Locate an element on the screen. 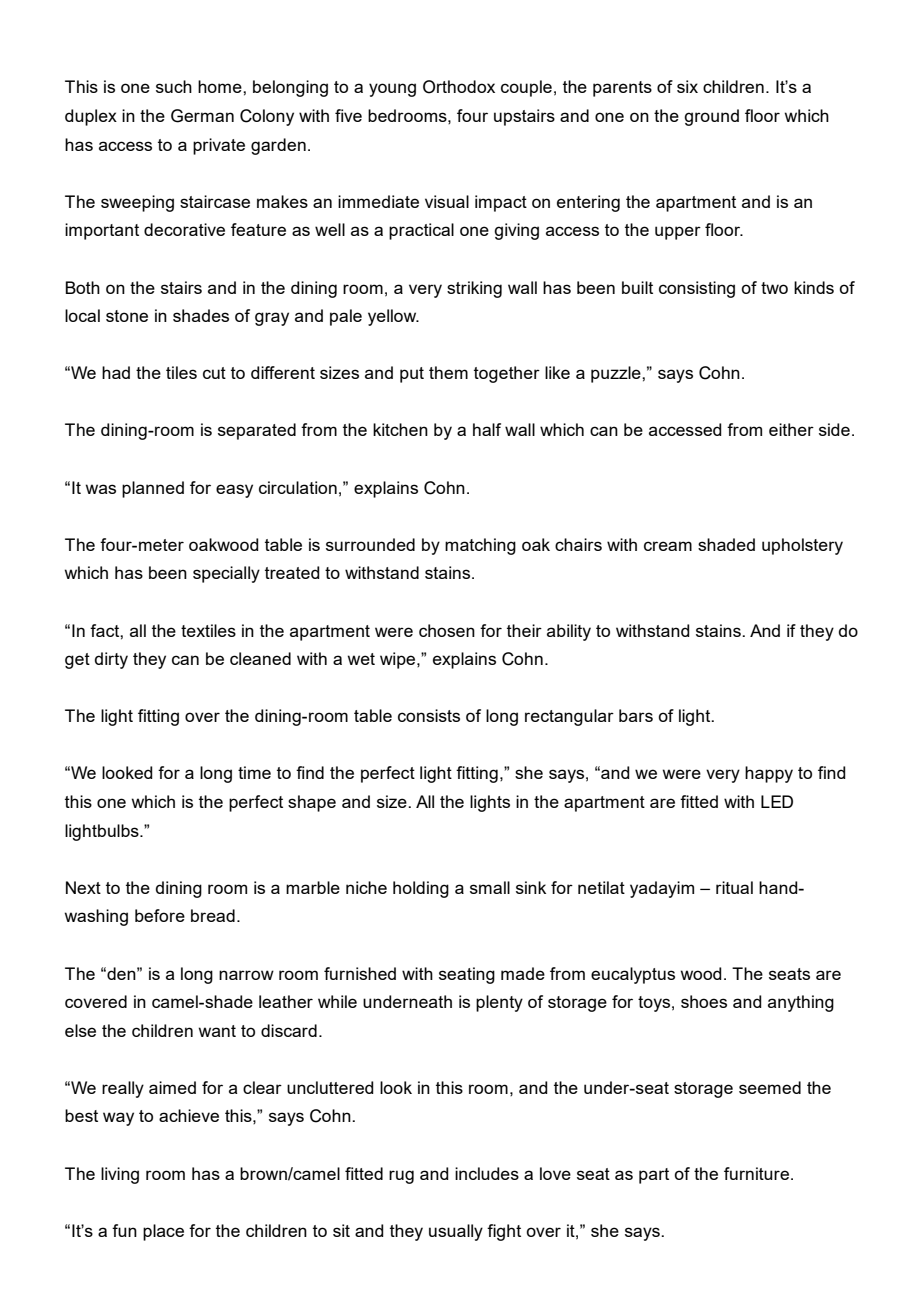  Next is located at coordinates (83, 887).
